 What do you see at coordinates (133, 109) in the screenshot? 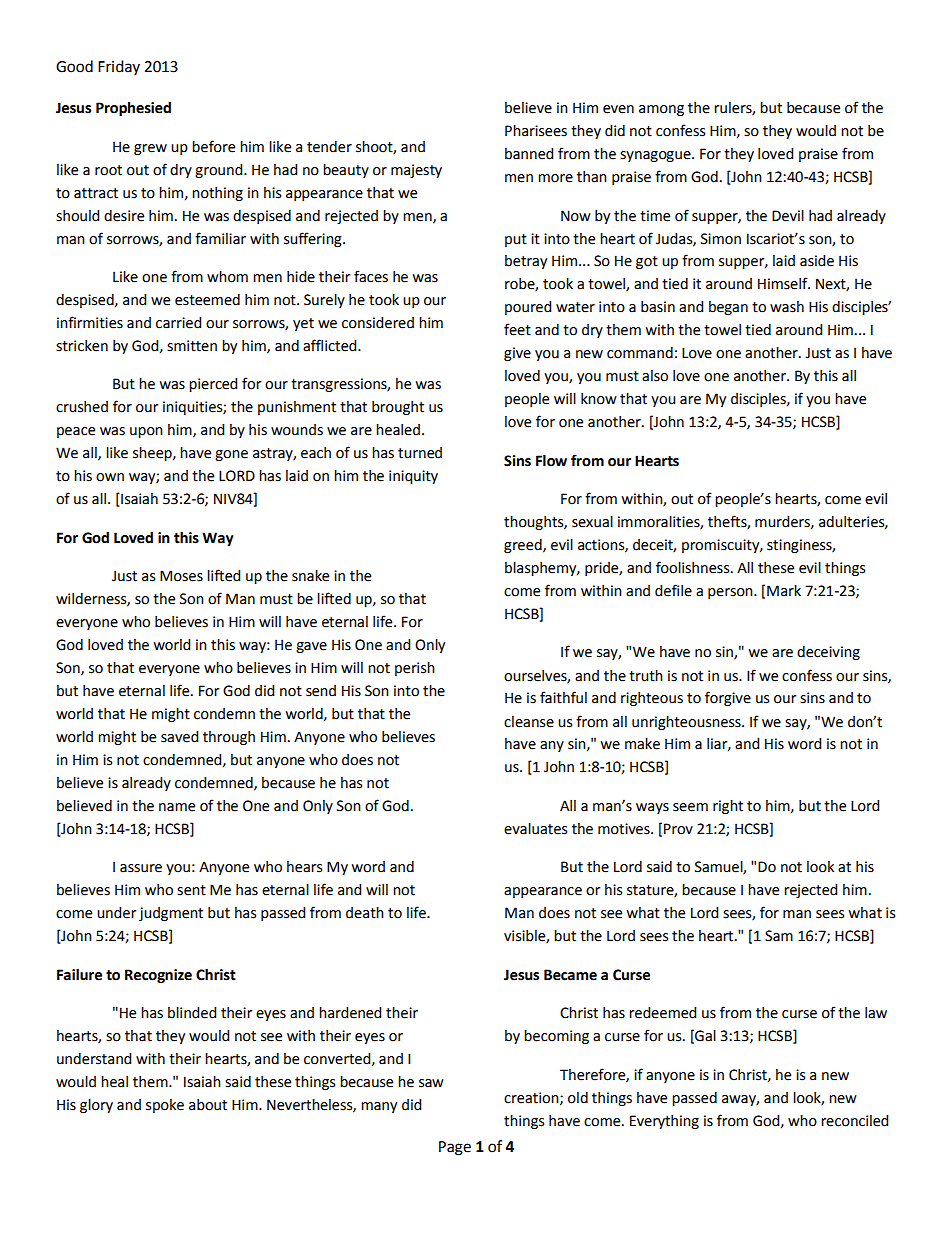
I see `Prophesied` at bounding box center [133, 109].
